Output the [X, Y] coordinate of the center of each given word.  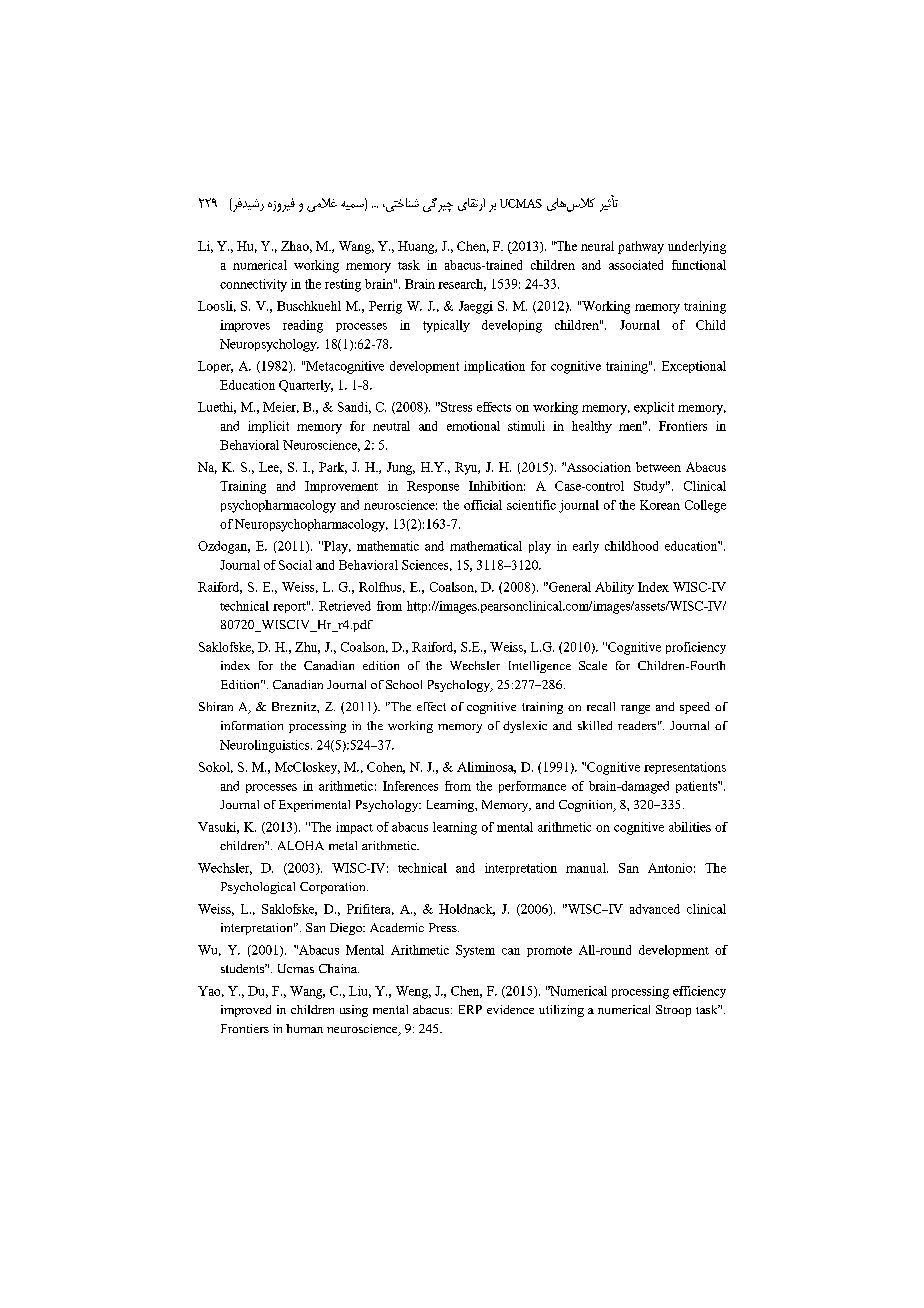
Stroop [673, 1011]
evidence [510, 1009]
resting [343, 285]
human [304, 1028]
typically [446, 326]
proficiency [696, 648]
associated [636, 265]
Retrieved [345, 606]
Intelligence [540, 667]
